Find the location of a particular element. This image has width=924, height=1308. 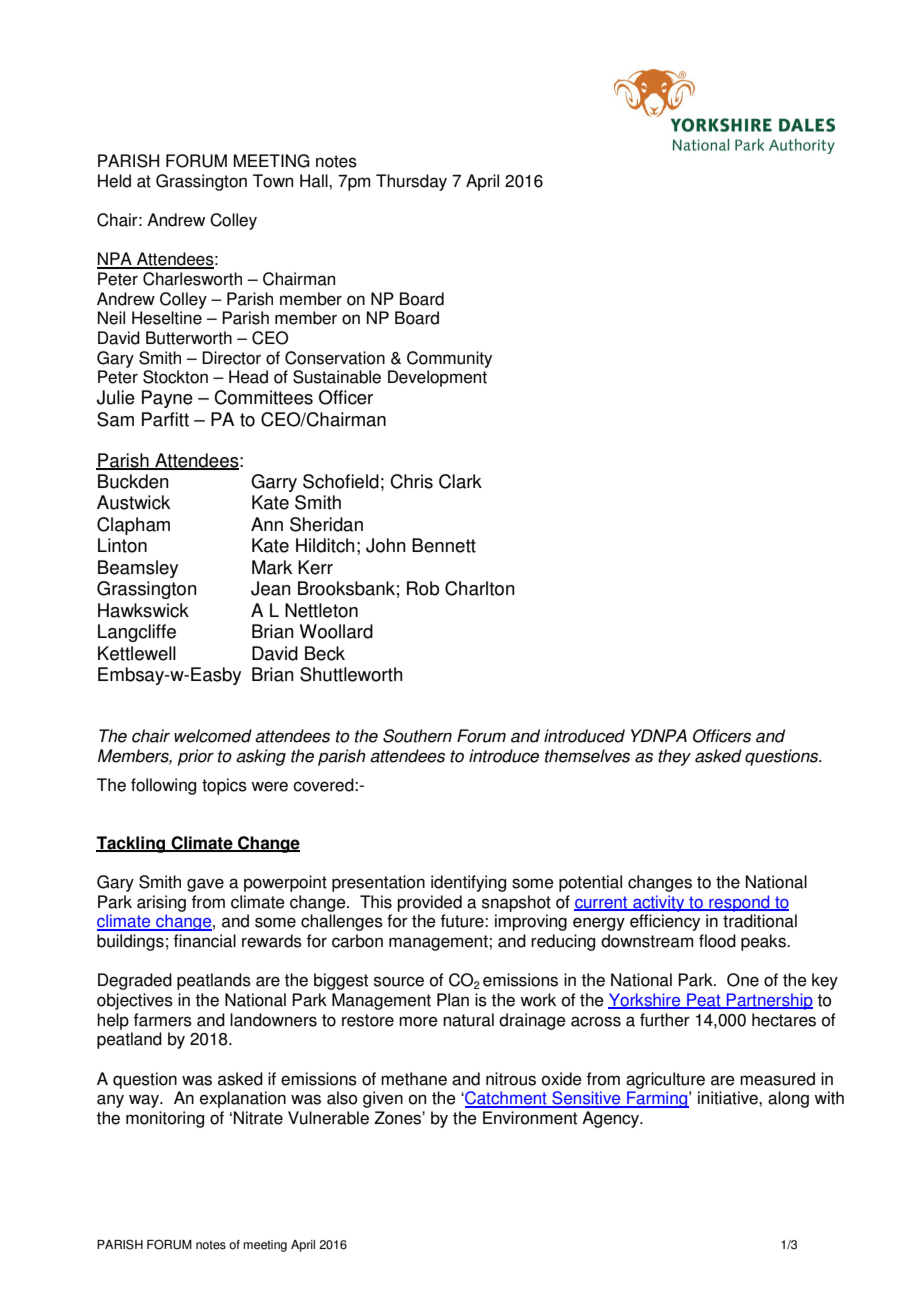

nitrous is located at coordinates (511, 1079).
